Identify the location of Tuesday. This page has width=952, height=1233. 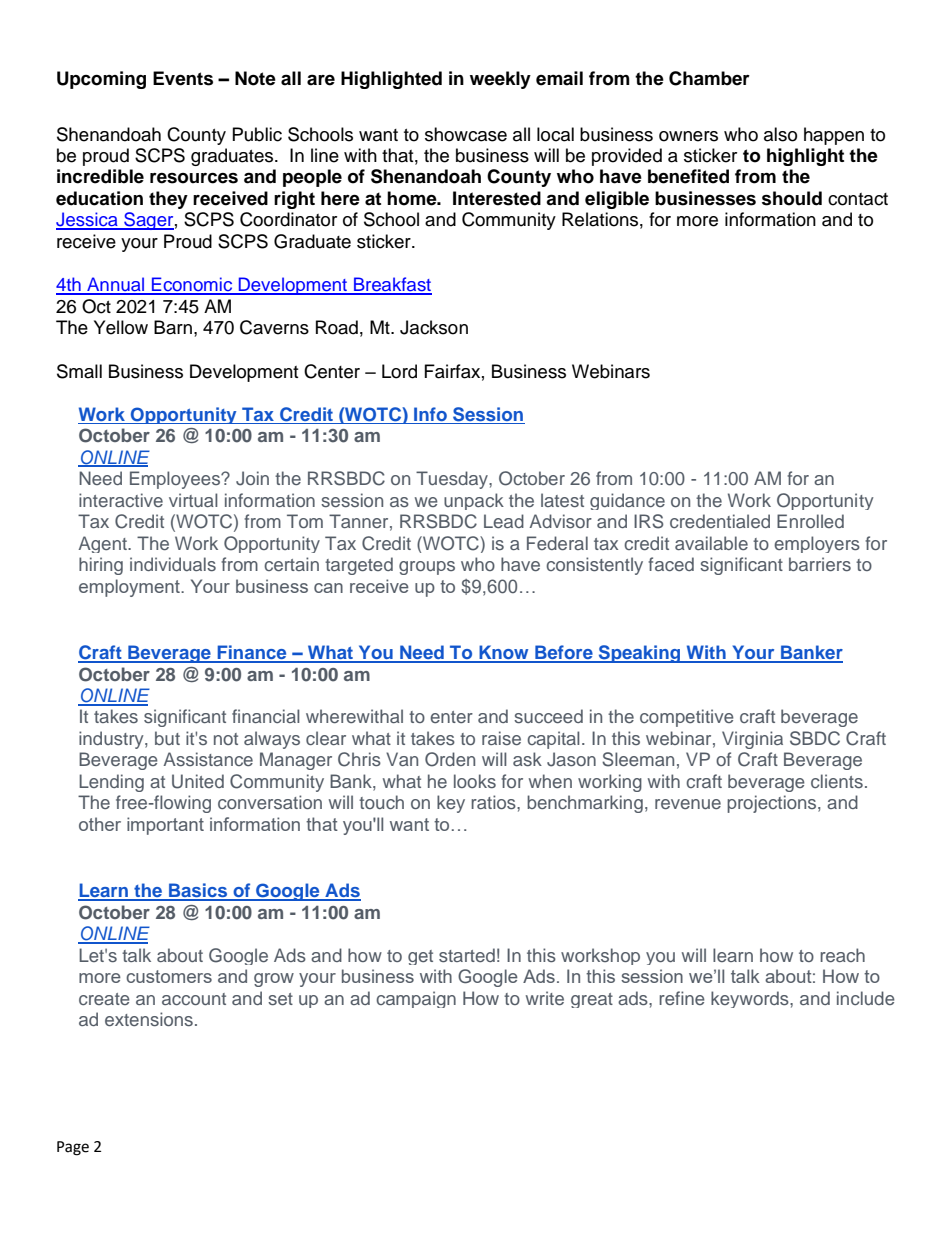
(453, 480).
